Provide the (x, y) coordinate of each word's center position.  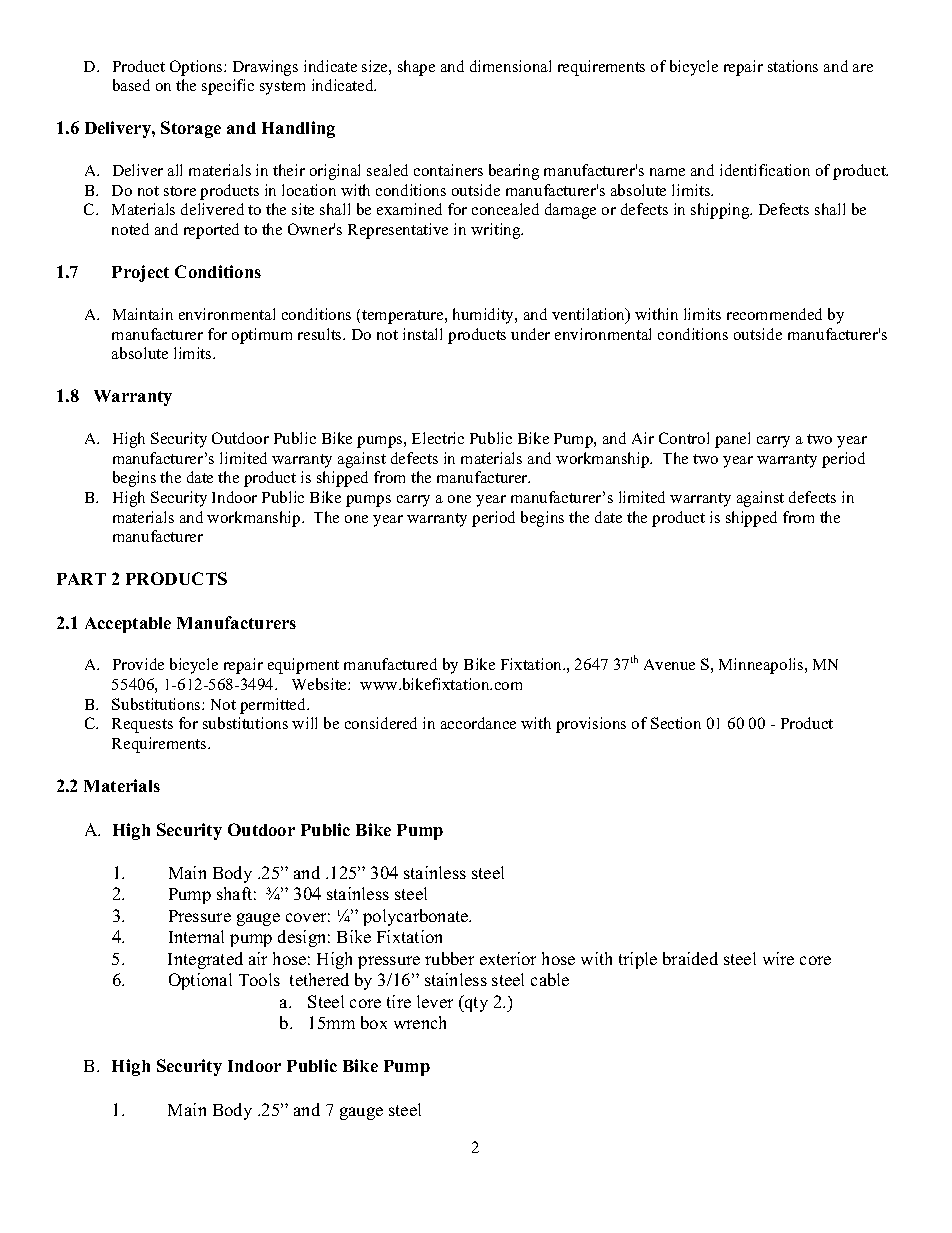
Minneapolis (762, 666)
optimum (262, 336)
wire (778, 958)
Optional (200, 981)
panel (732, 440)
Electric (438, 438)
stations (793, 66)
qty (475, 1003)
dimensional (510, 66)
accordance (478, 723)
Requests (142, 725)
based (131, 85)
